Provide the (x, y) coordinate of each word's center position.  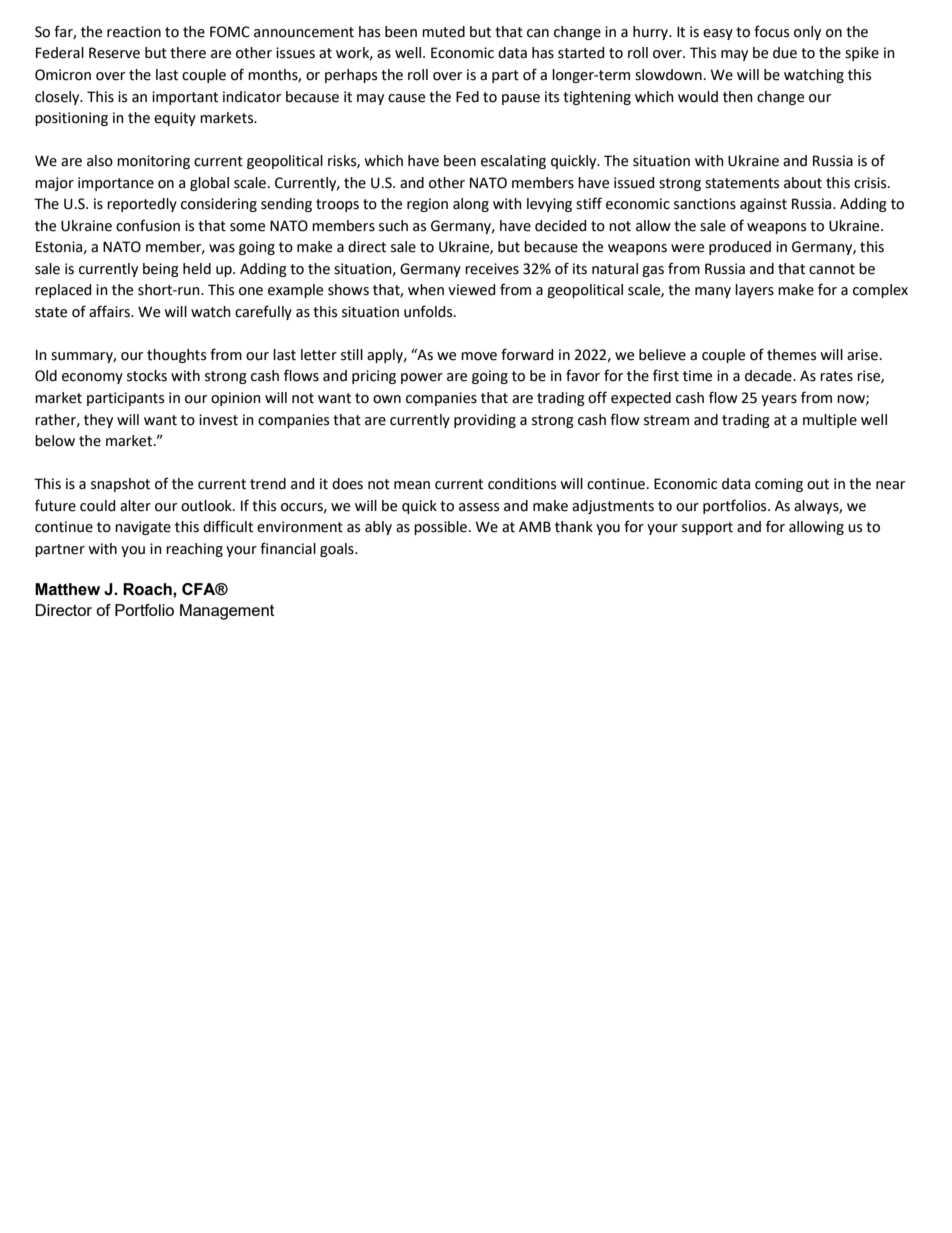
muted (443, 32)
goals (338, 550)
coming (779, 485)
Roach (148, 589)
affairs (110, 311)
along (471, 205)
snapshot (120, 485)
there (188, 53)
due (785, 53)
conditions (522, 484)
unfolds (429, 311)
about (803, 183)
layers (754, 291)
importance (116, 184)
